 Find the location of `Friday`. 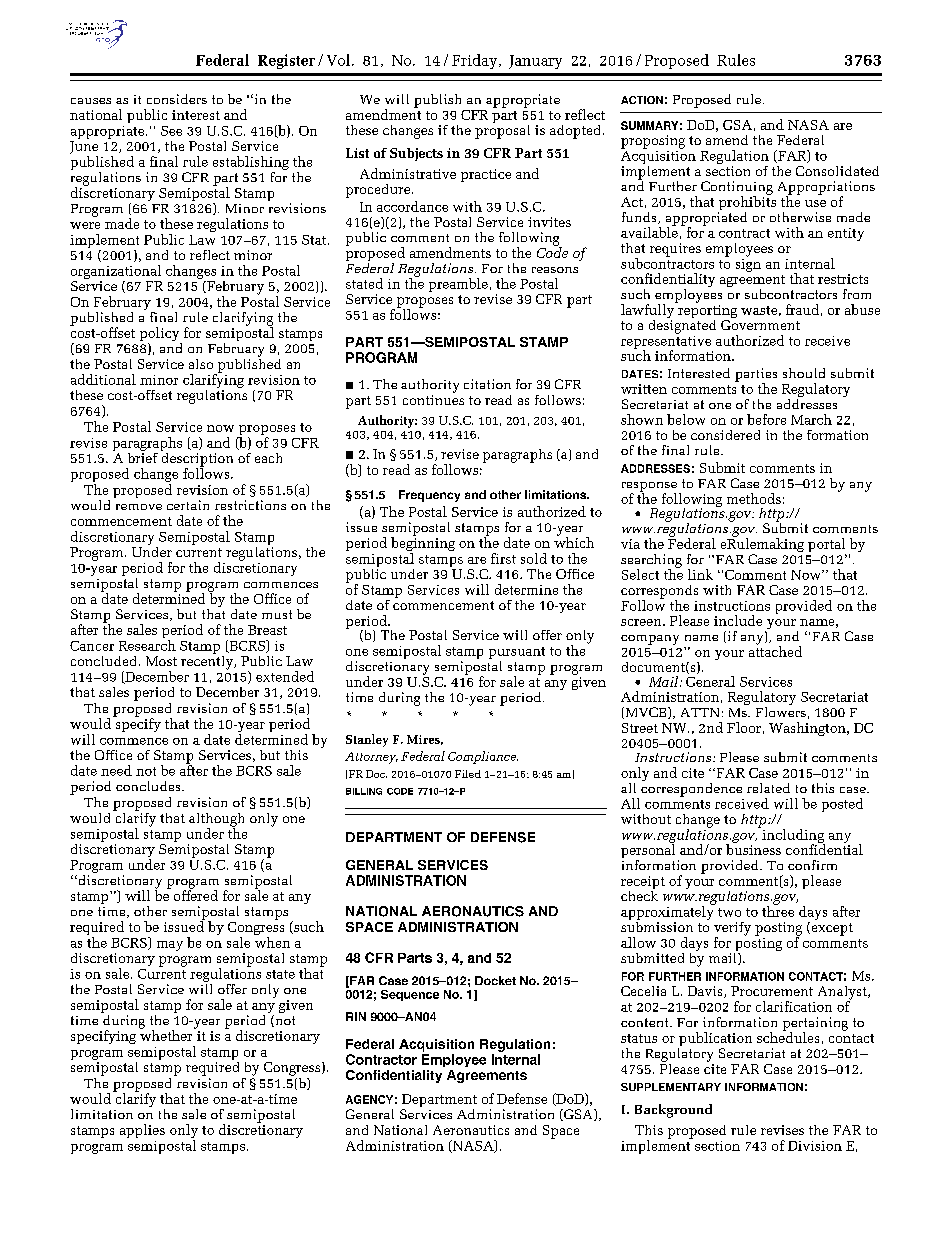

Friday is located at coordinates (476, 61).
